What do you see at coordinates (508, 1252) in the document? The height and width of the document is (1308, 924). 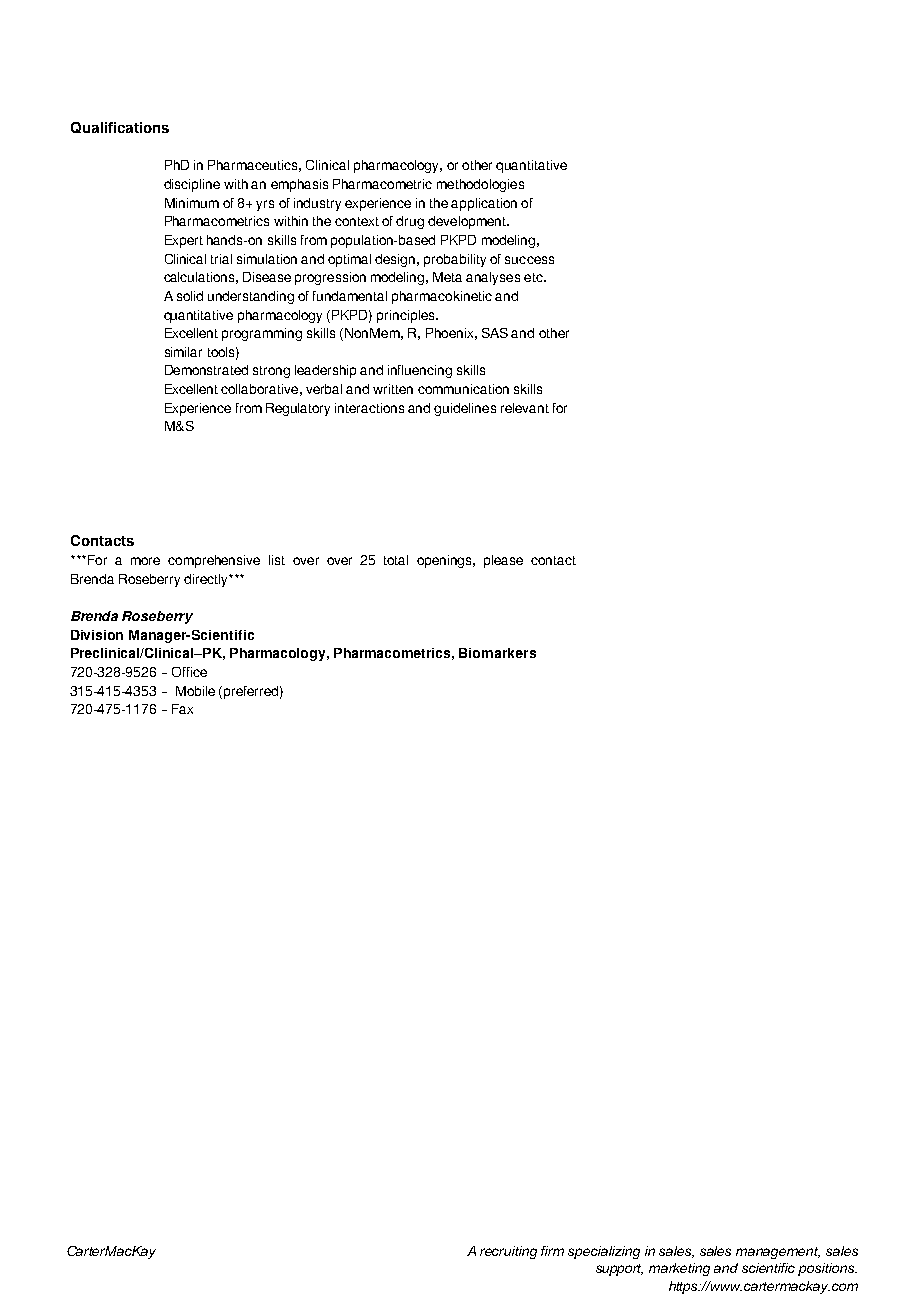 I see `recruiting` at bounding box center [508, 1252].
